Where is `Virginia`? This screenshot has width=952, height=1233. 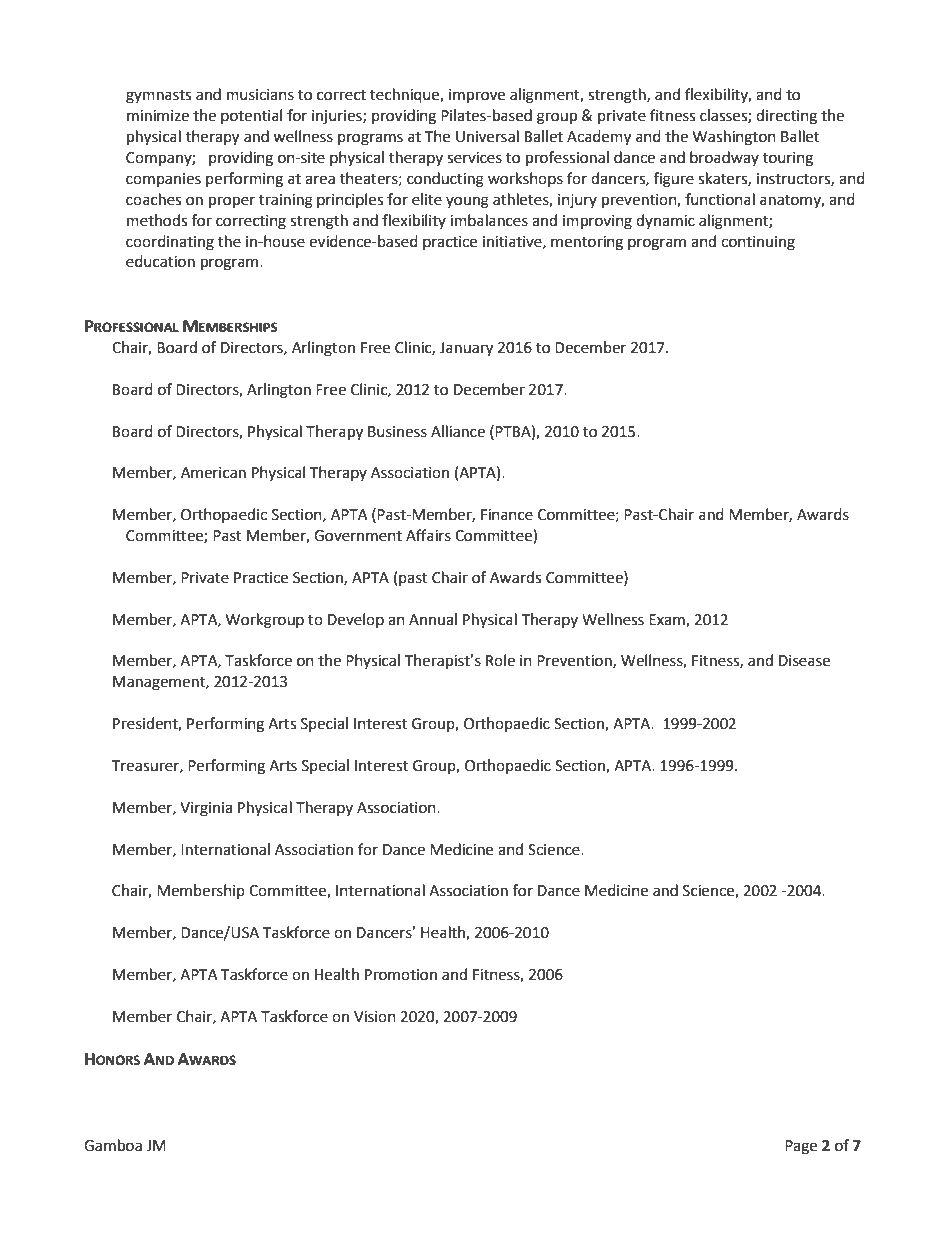 Virginia is located at coordinates (206, 809).
